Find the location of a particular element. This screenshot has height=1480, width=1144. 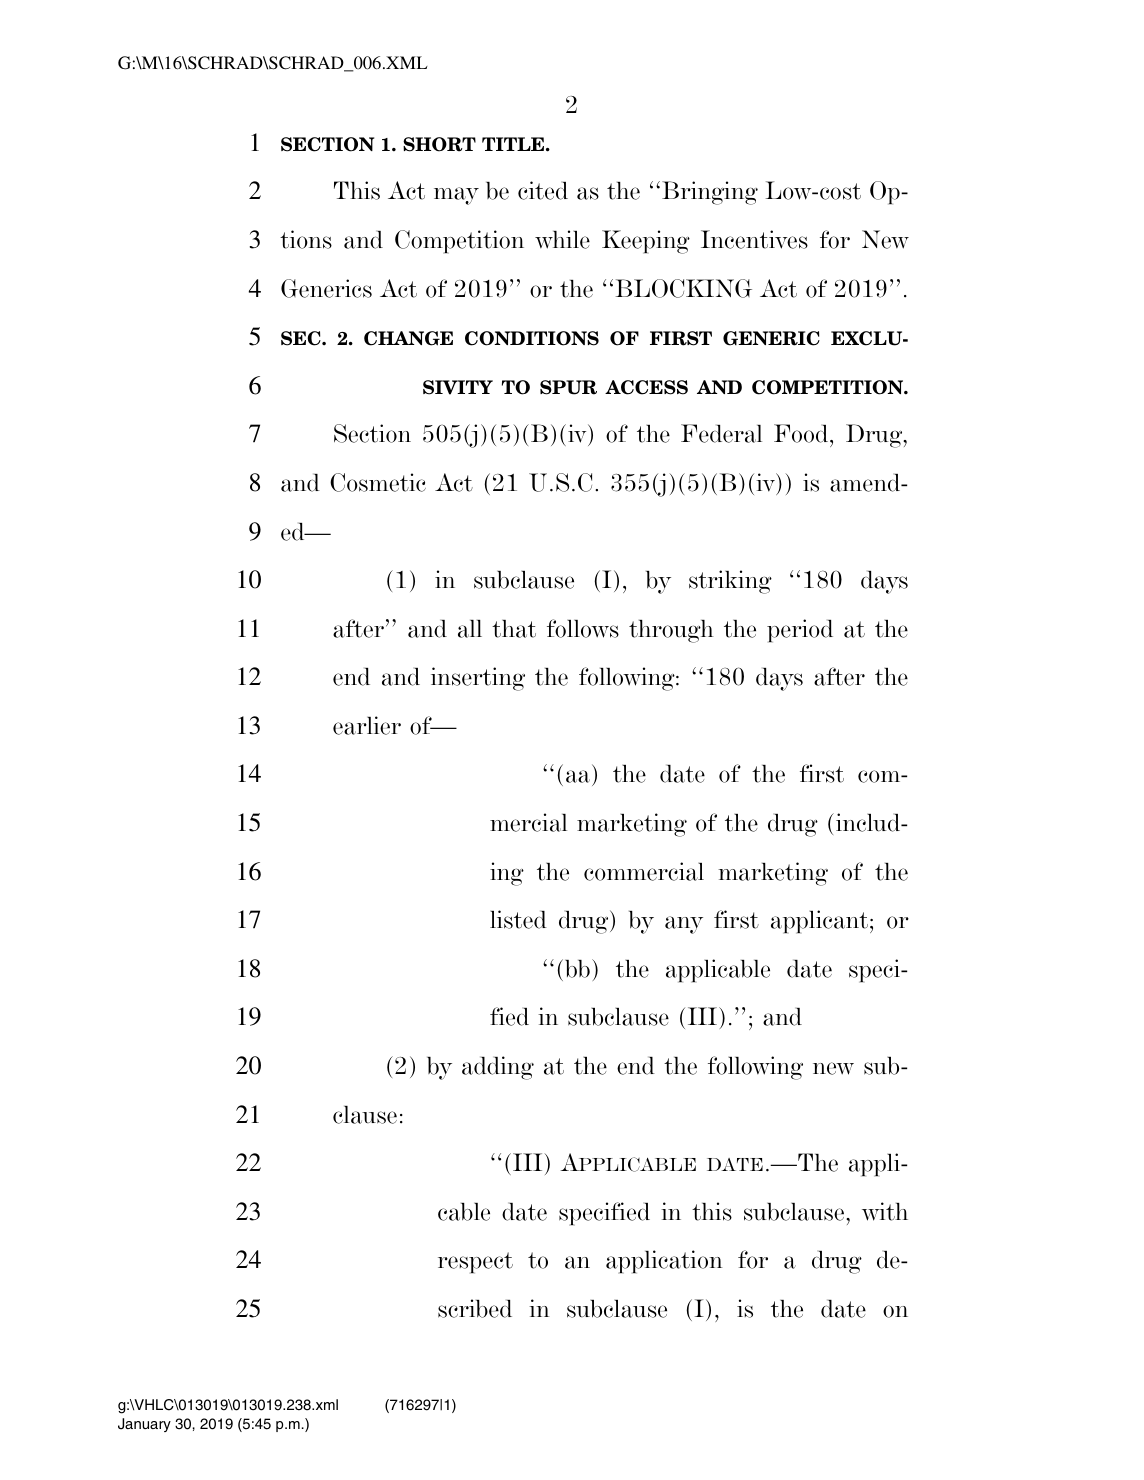

Food is located at coordinates (802, 433).
